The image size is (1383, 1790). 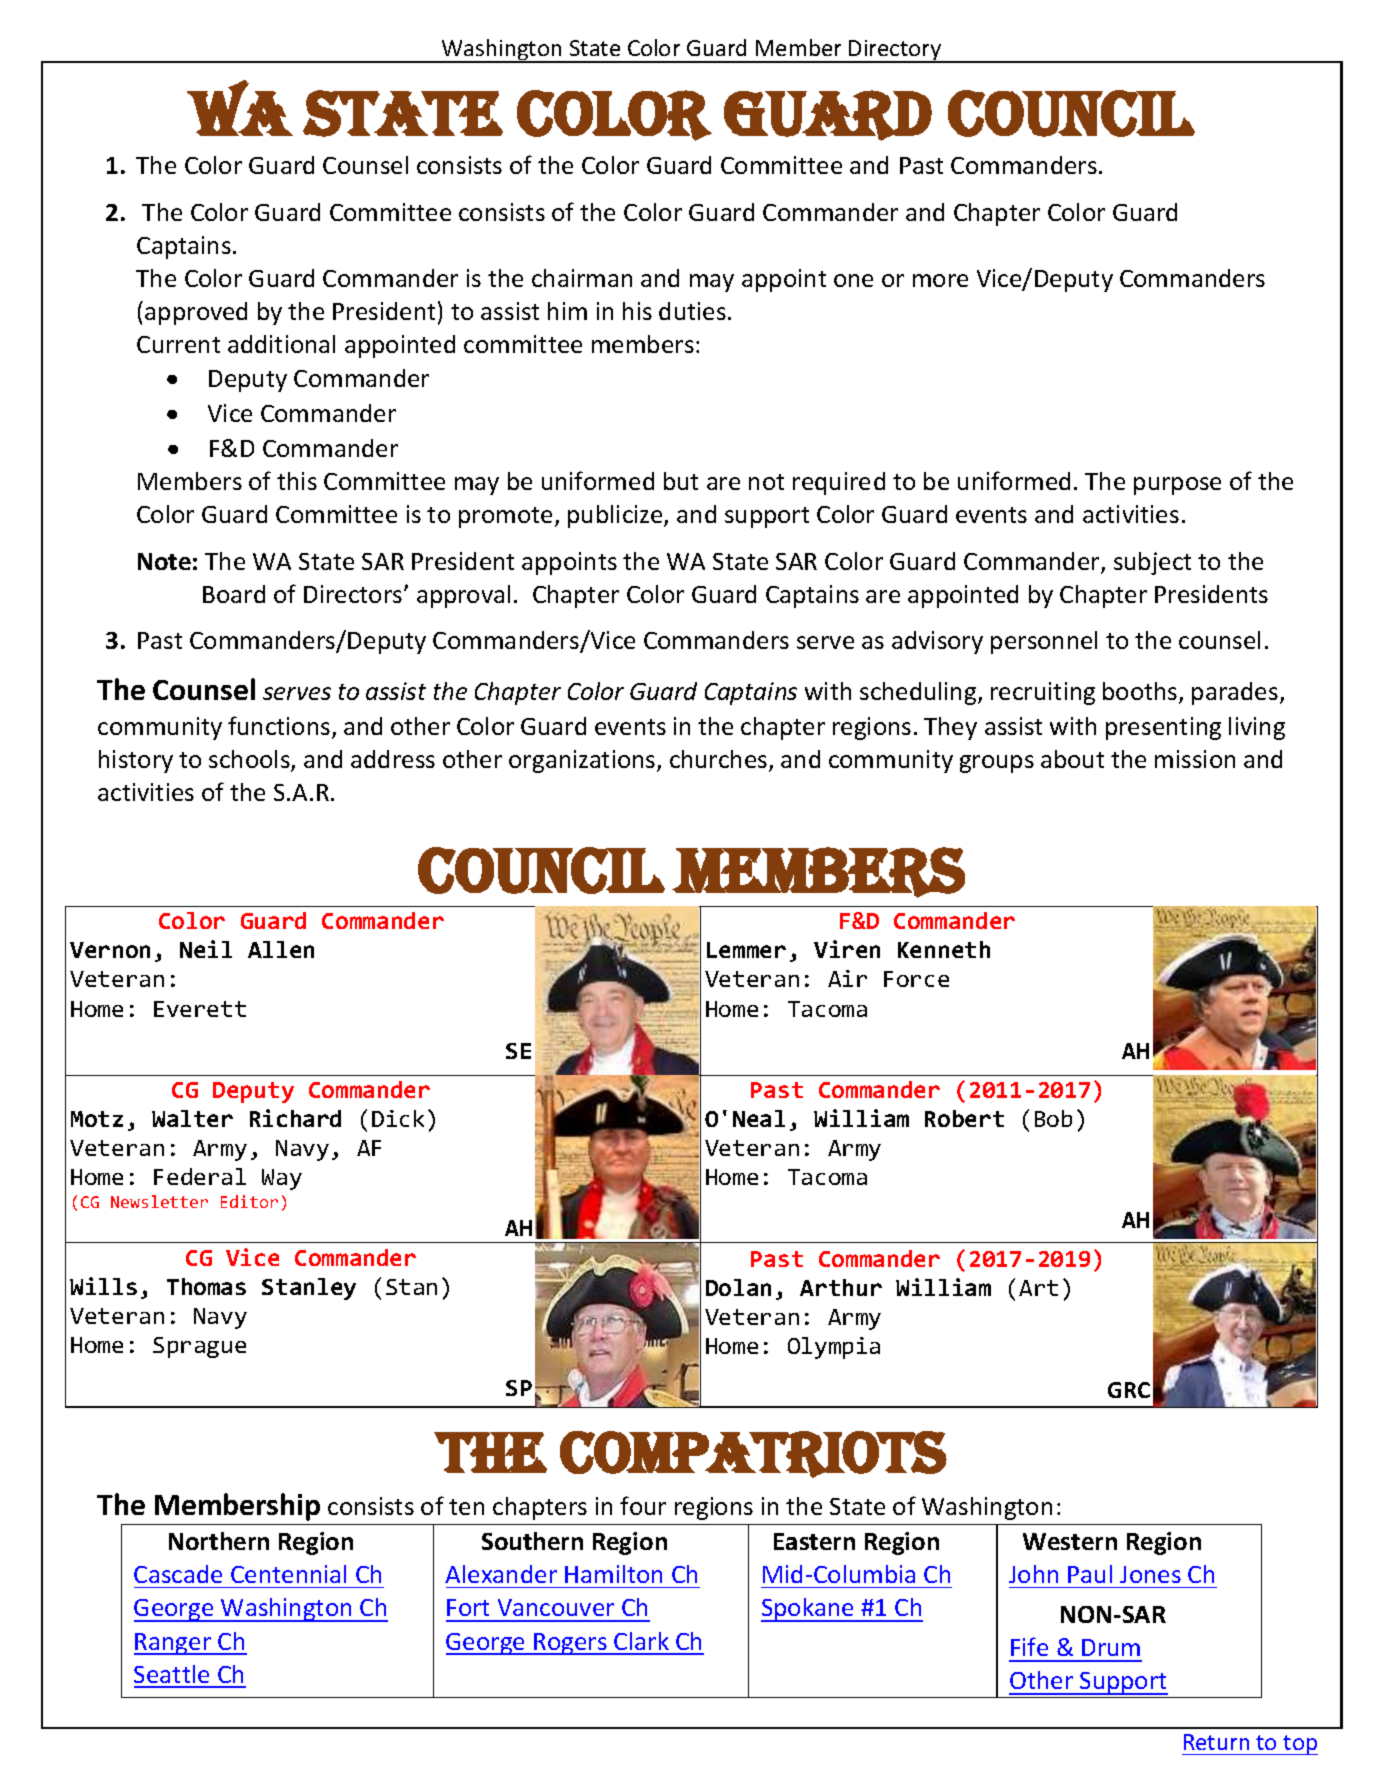 What do you see at coordinates (174, 1644) in the screenshot?
I see `Ranger` at bounding box center [174, 1644].
